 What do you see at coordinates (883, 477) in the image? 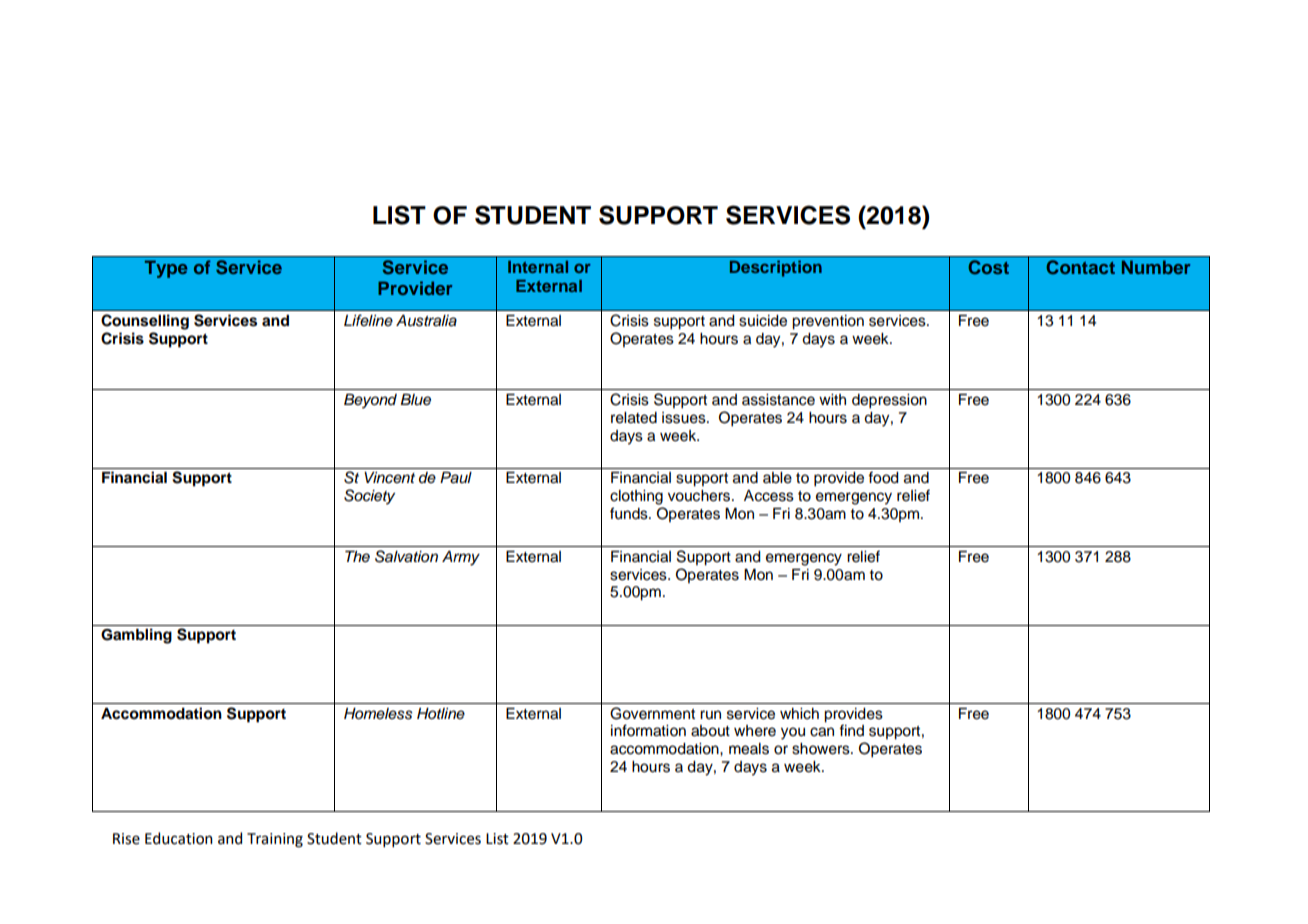
I see `food` at bounding box center [883, 477].
